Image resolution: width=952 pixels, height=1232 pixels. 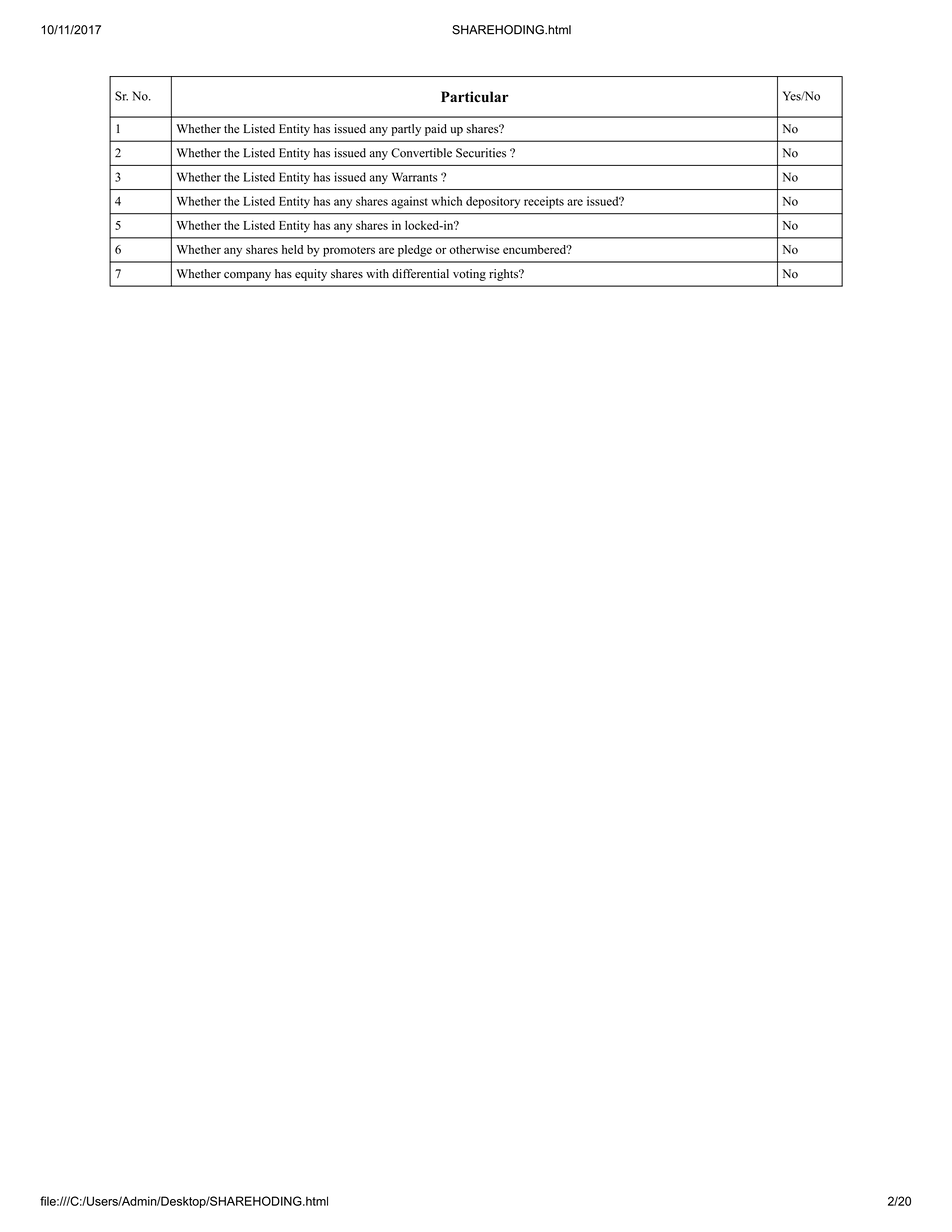 I want to click on paid, so click(x=436, y=130).
